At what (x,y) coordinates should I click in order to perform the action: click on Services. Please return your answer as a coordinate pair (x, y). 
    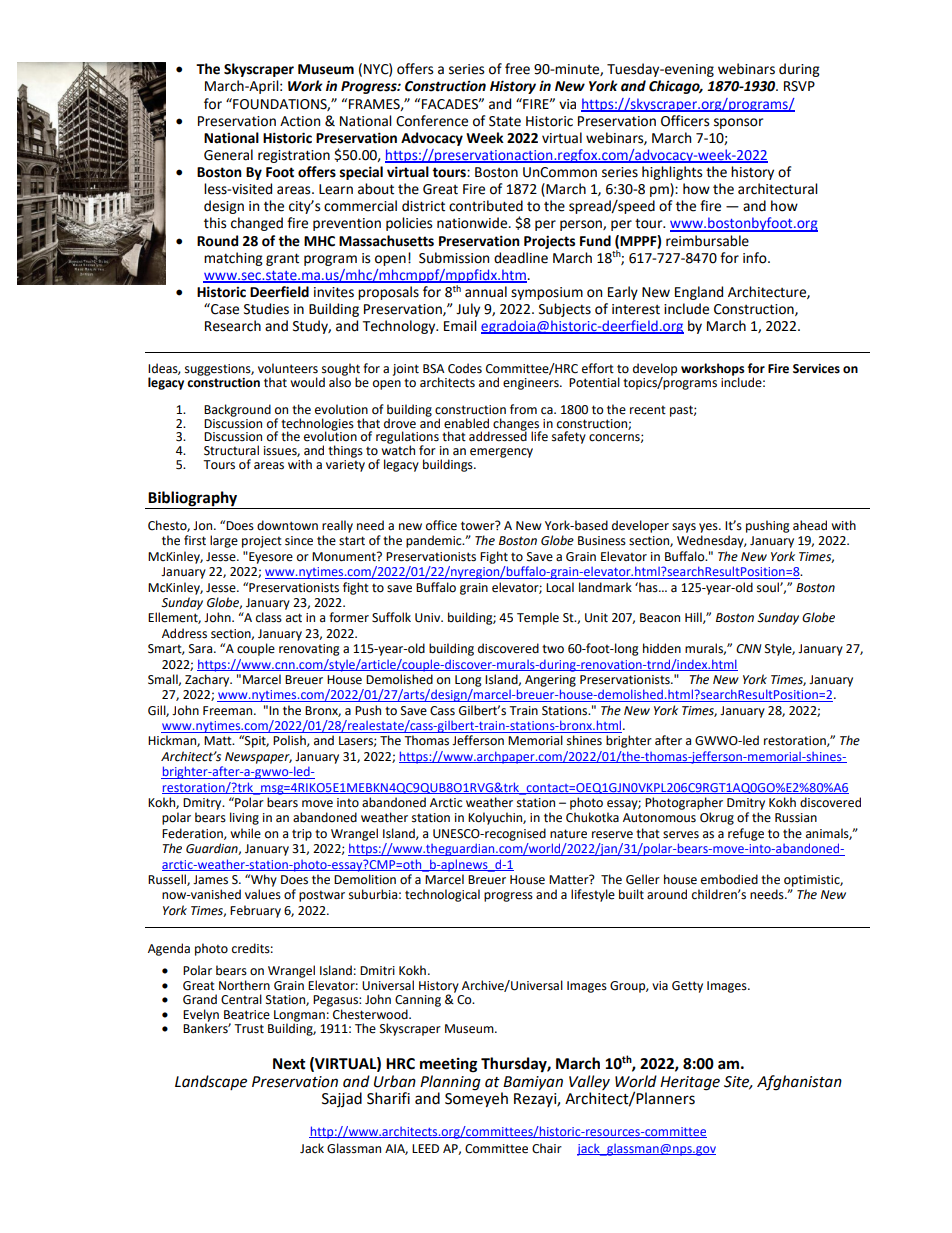
    Looking at the image, I should click on (816, 369).
